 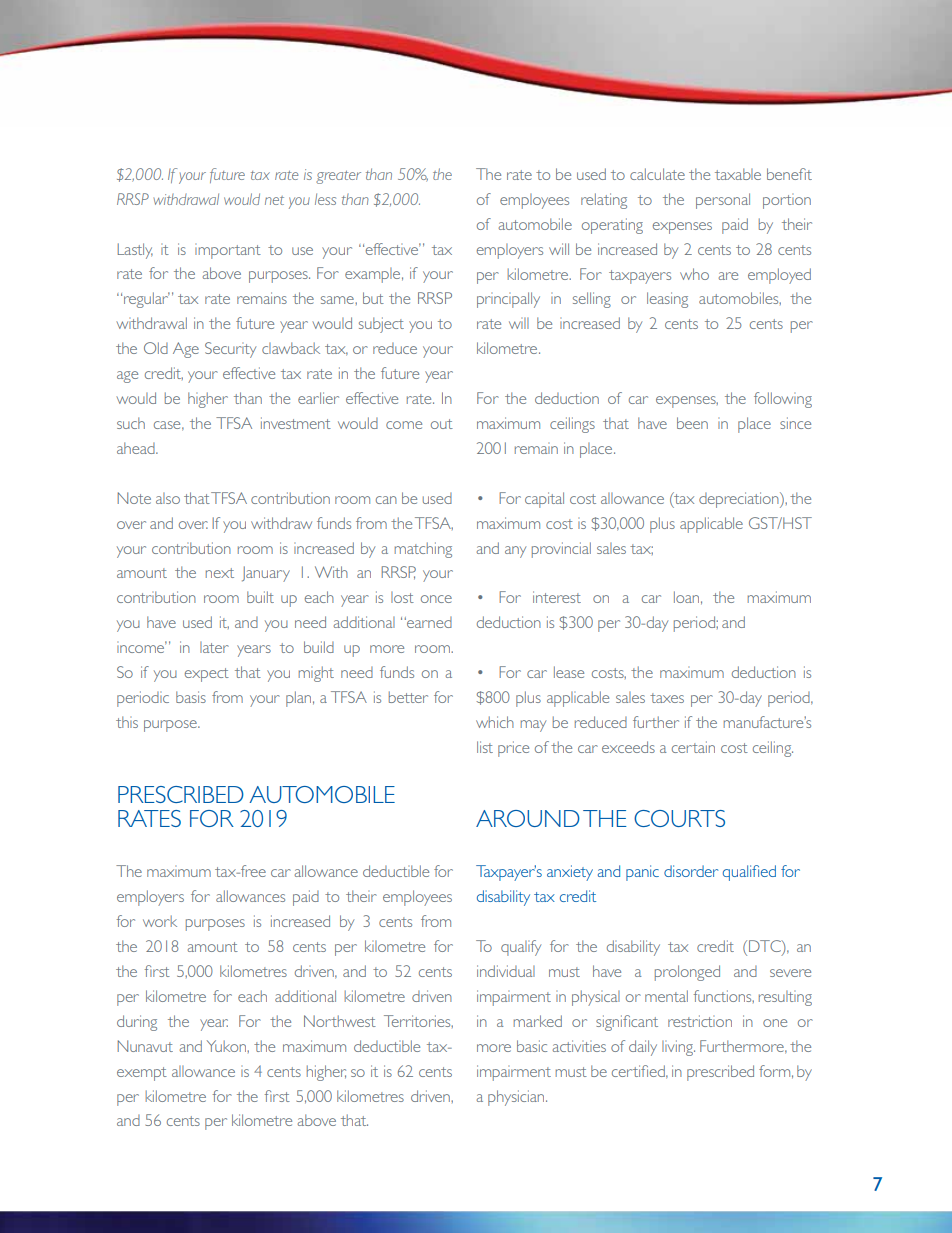 What do you see at coordinates (740, 500) in the screenshot?
I see `depreciation` at bounding box center [740, 500].
